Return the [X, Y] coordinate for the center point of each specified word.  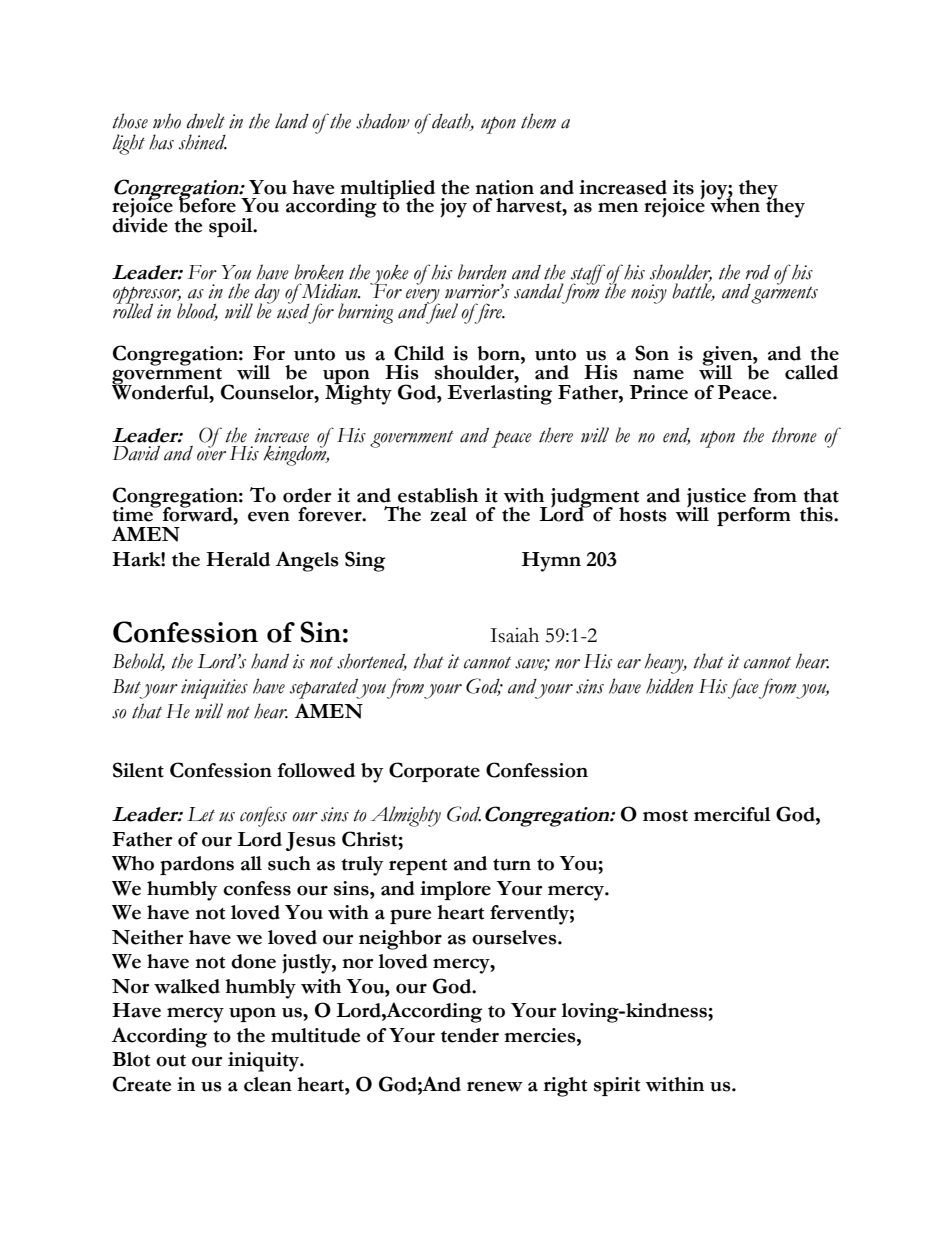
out [171, 1061]
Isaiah [514, 635]
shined [203, 142]
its [683, 187]
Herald [238, 559]
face [743, 688]
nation [504, 187]
